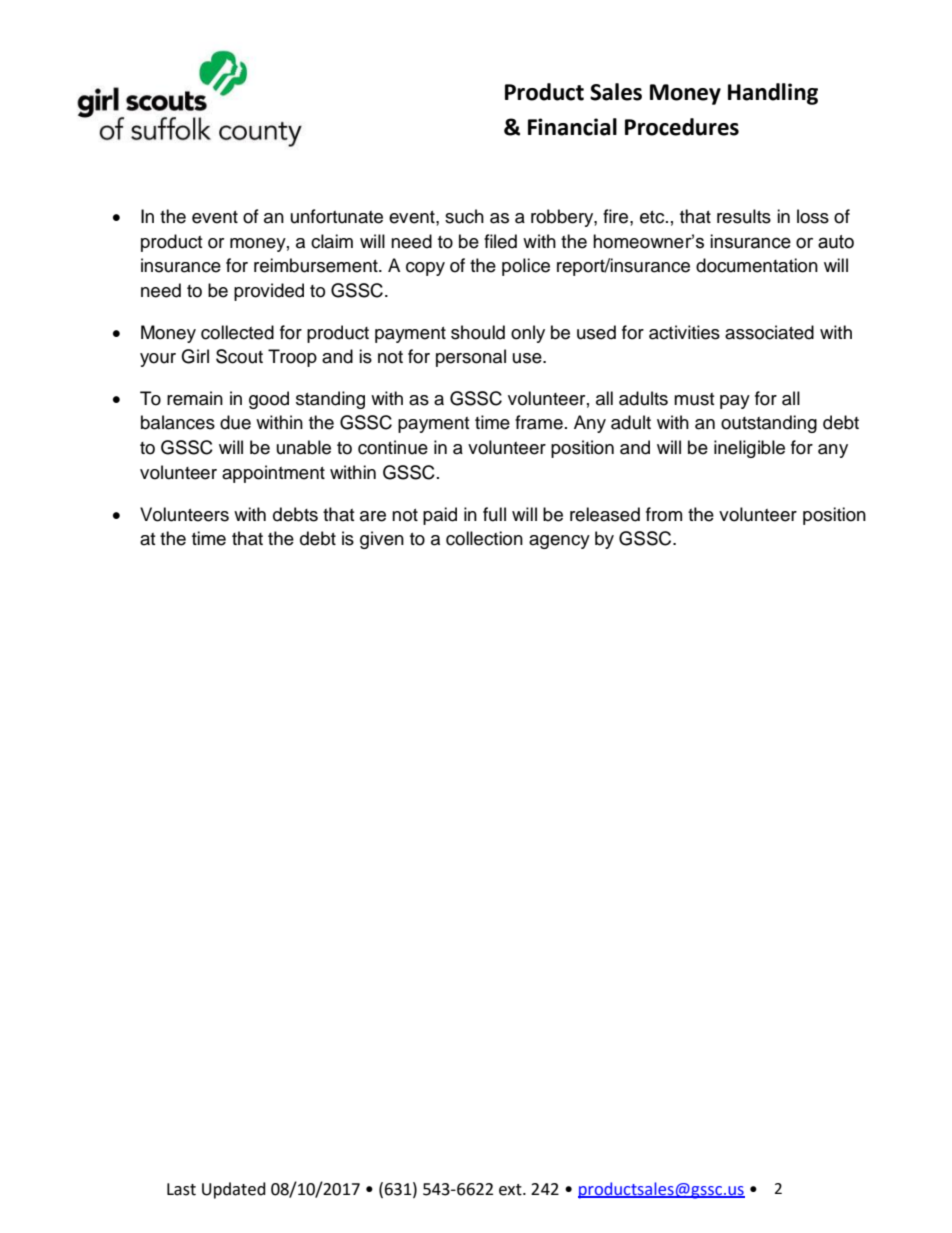 The height and width of the page is (1233, 952). I want to click on unfortunate, so click(337, 216).
